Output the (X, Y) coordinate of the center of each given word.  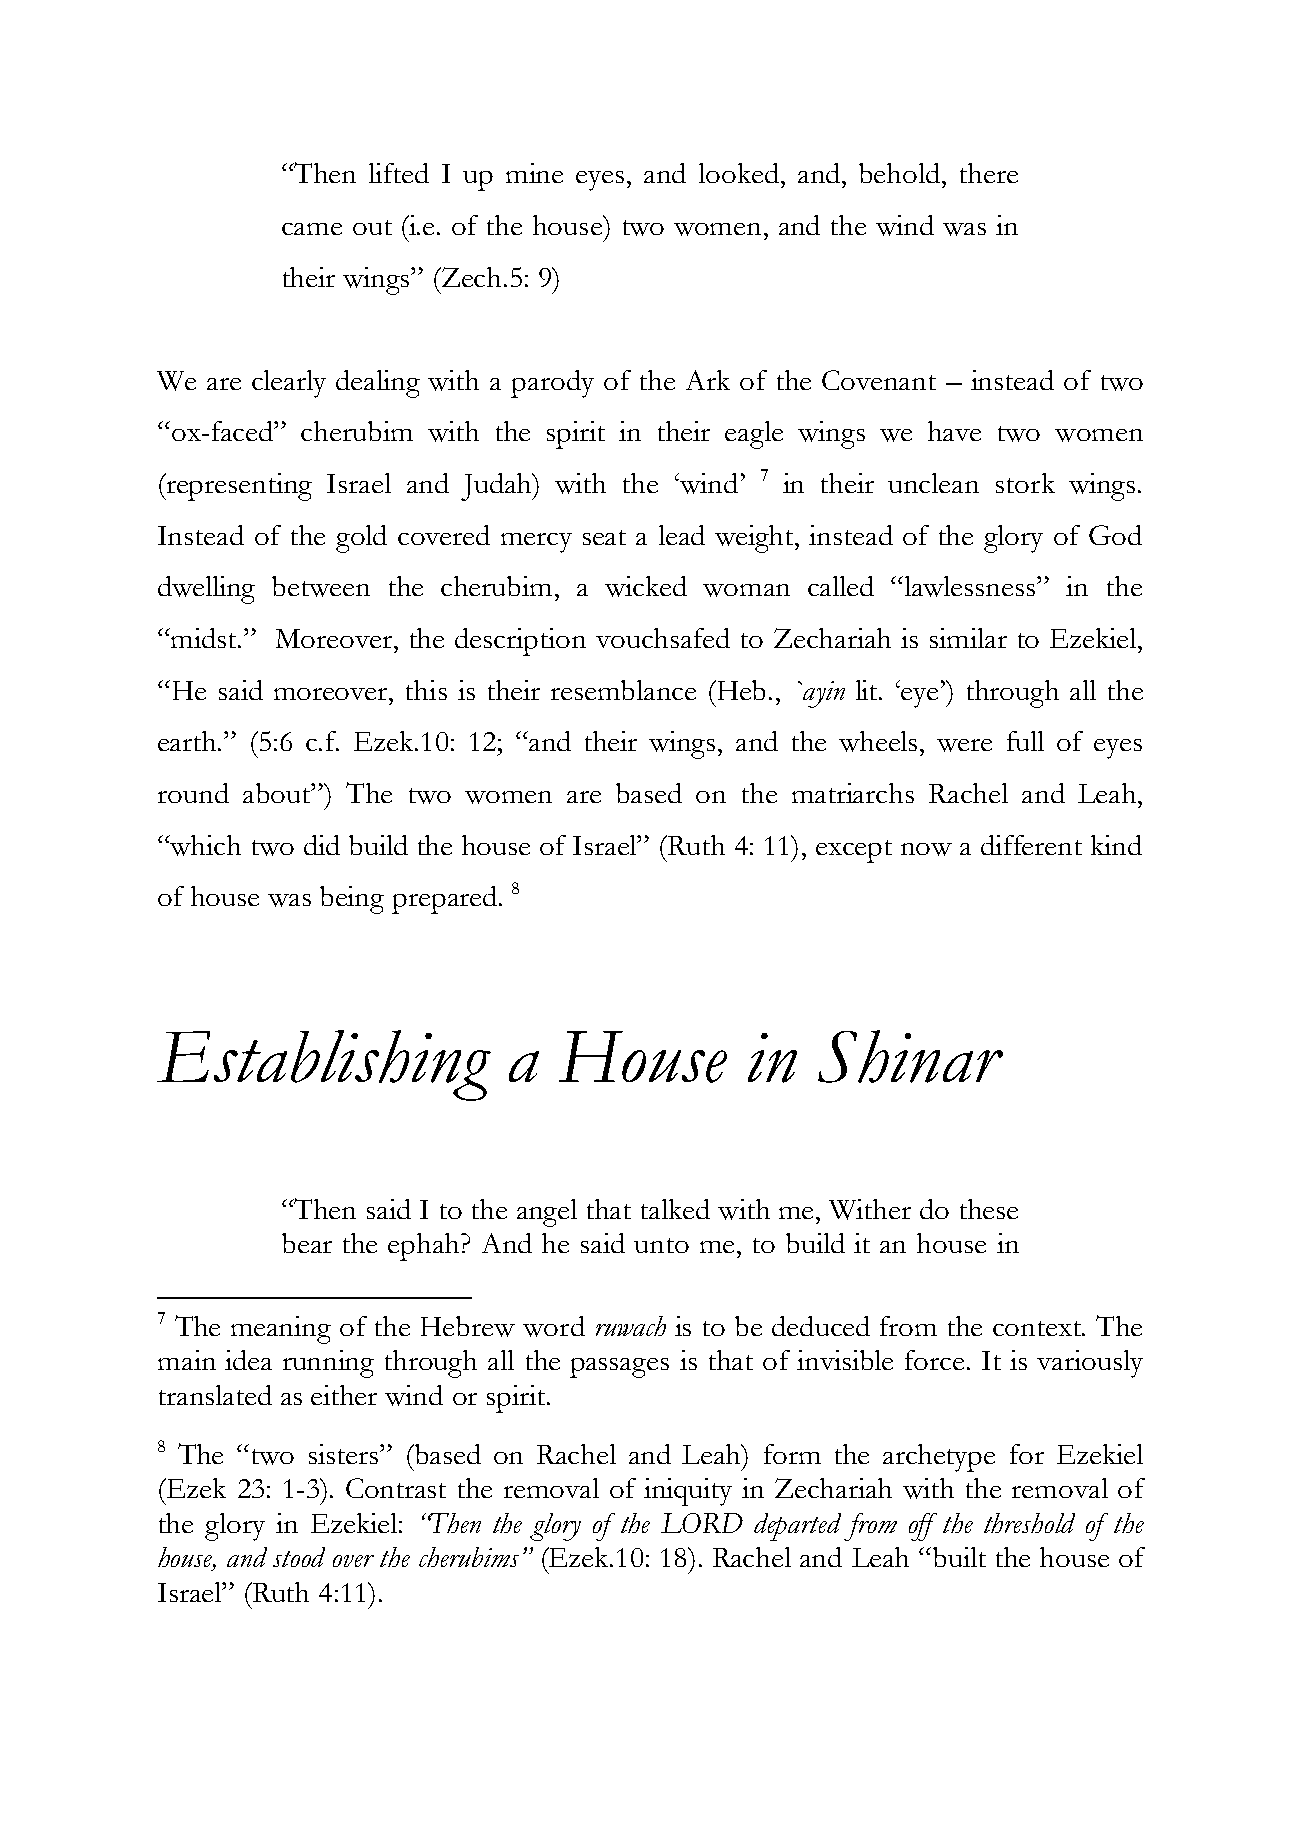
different (1031, 845)
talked (675, 1209)
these (989, 1209)
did (322, 845)
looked (739, 173)
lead (682, 535)
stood (299, 1557)
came (312, 229)
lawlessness (971, 586)
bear (307, 1243)
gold (361, 539)
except (854, 851)
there (989, 173)
